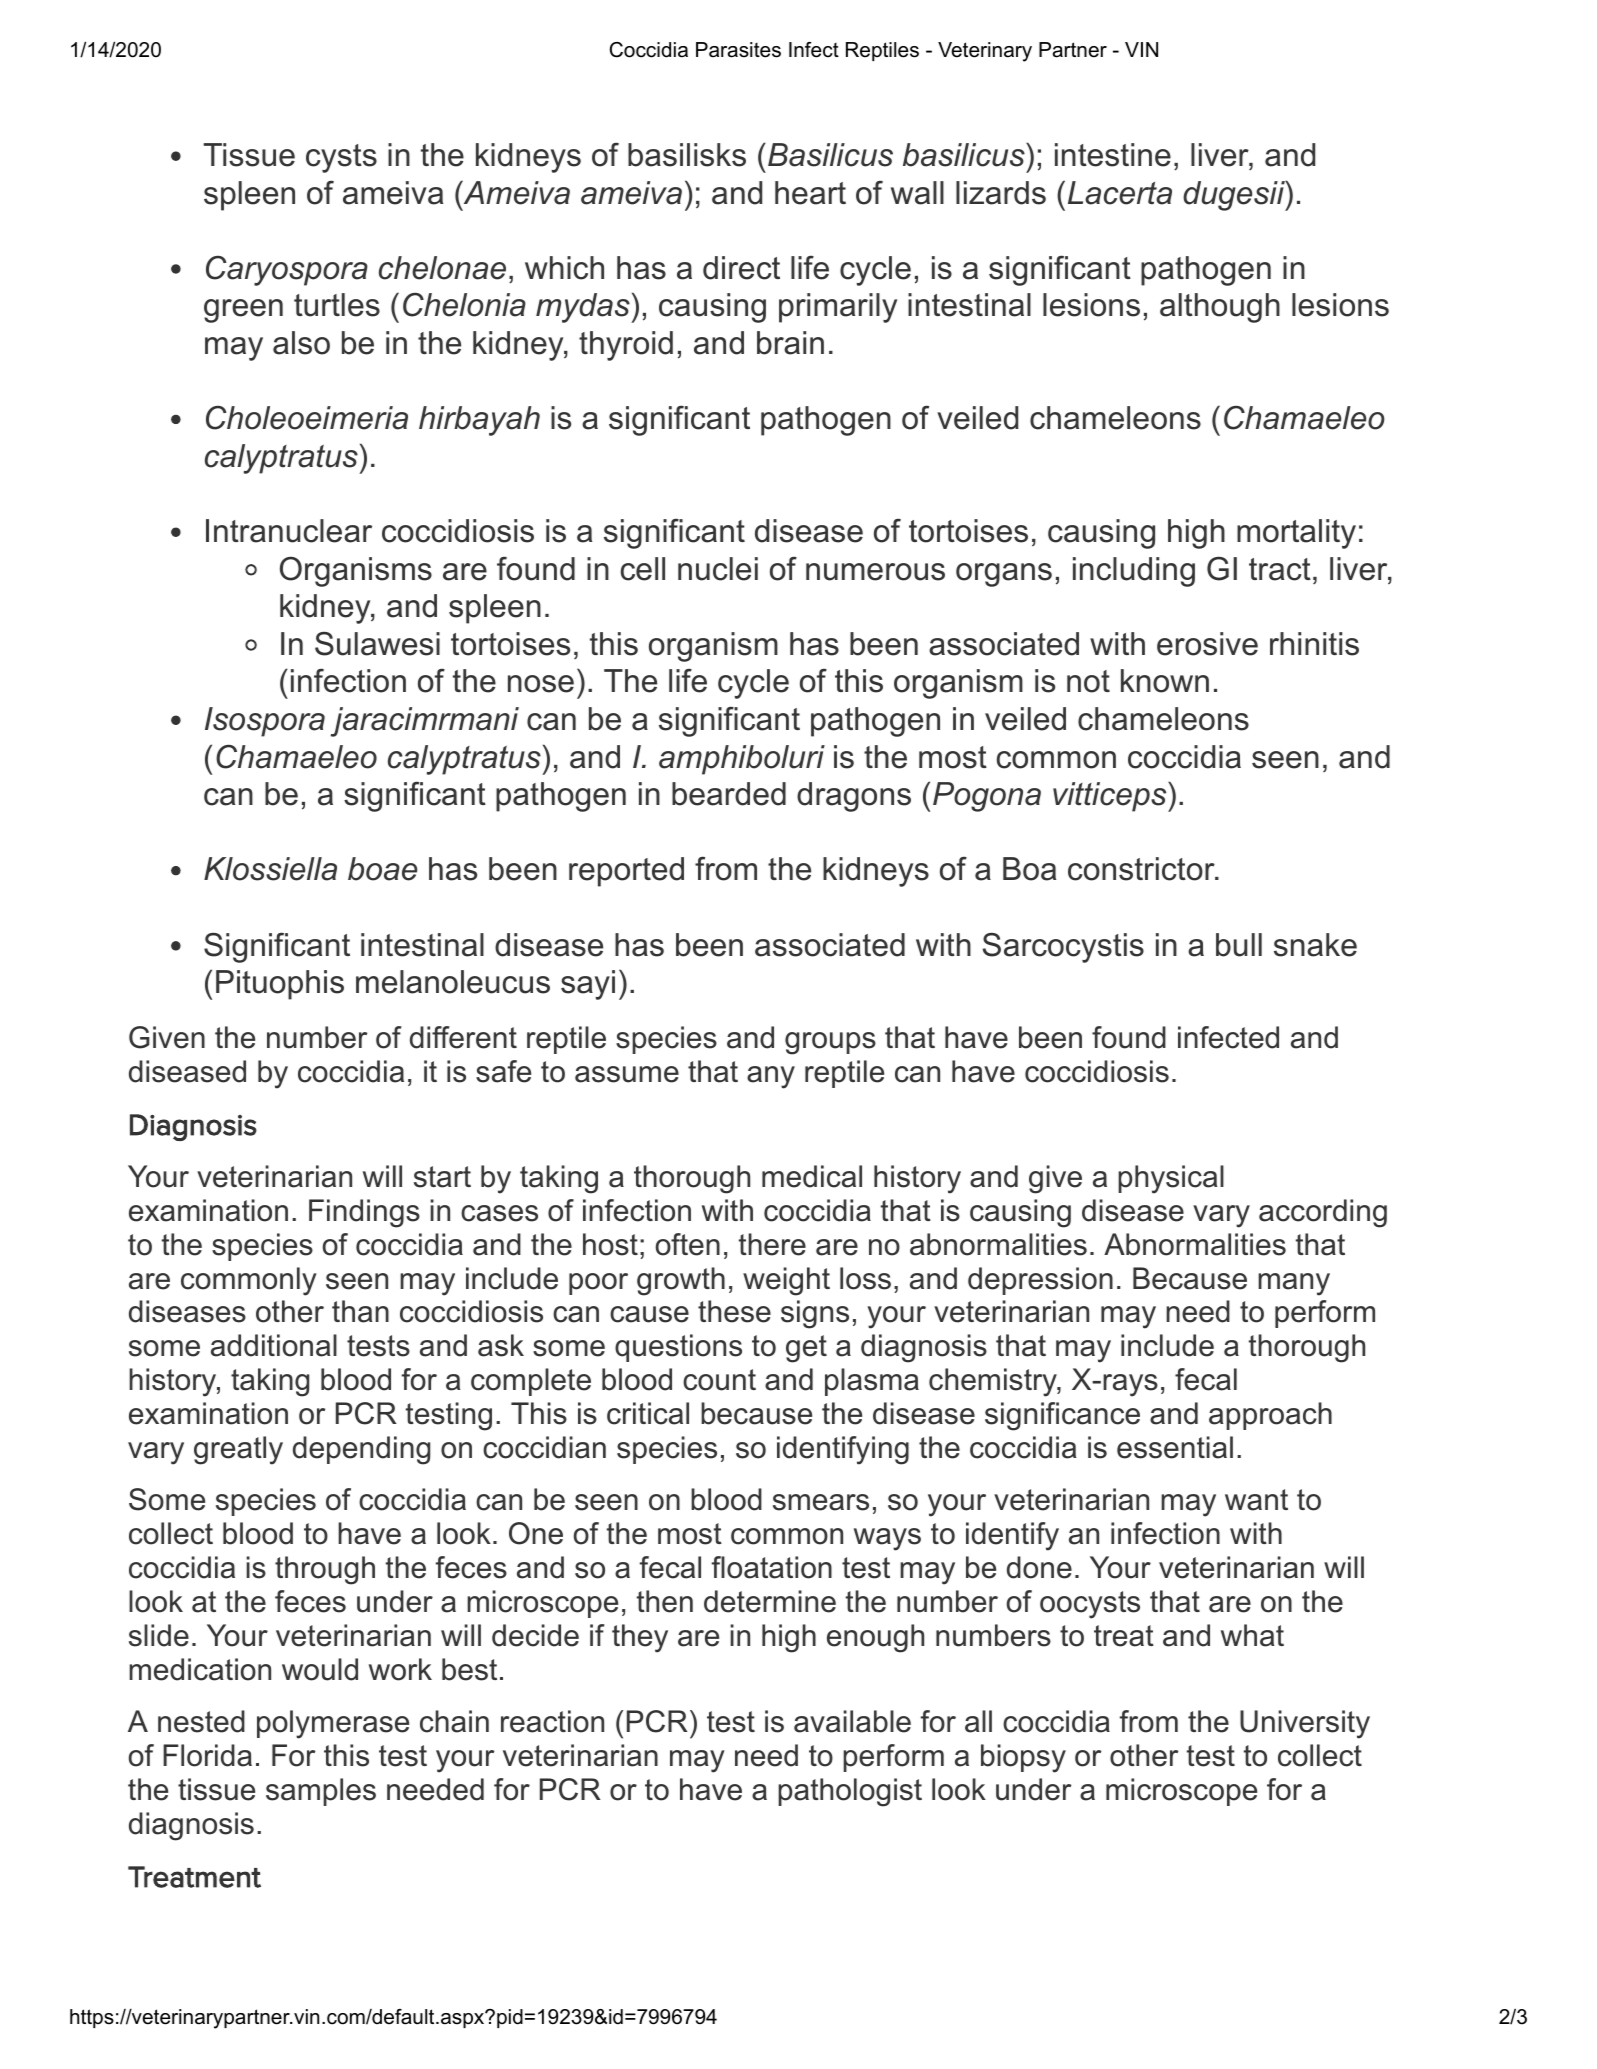 This image has width=1597, height=2069. Describe the element at coordinates (1305, 1724) in the image. I see `University` at that location.
